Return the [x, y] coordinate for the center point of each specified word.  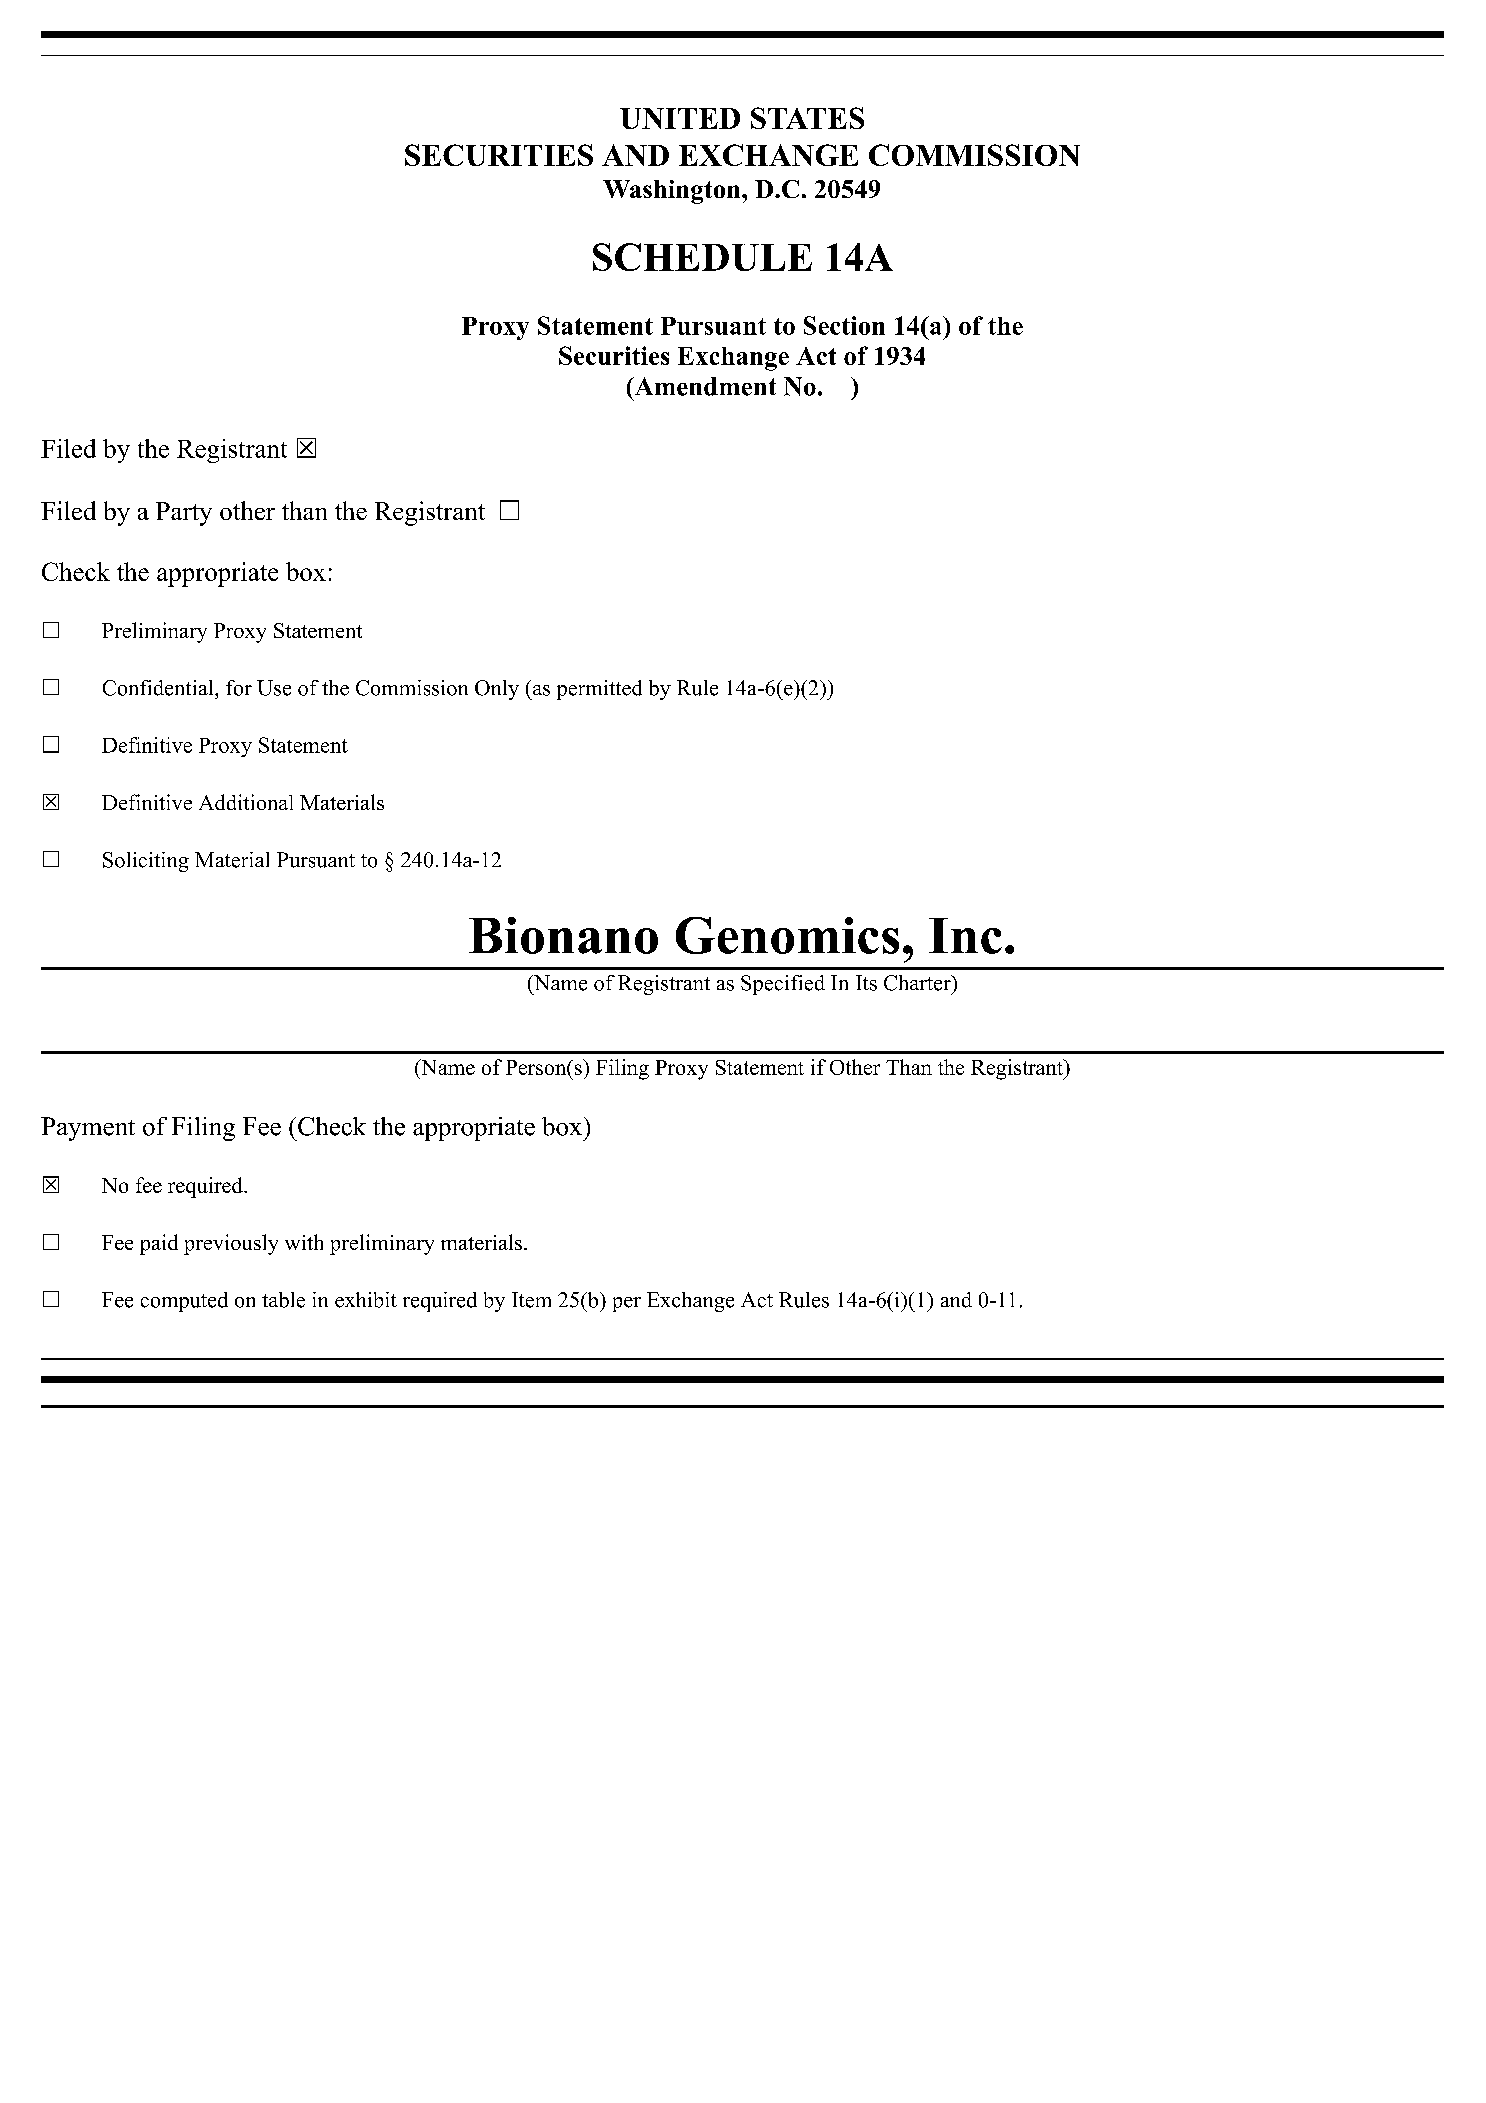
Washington [673, 192]
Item [531, 1300]
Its [866, 983]
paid [159, 1244]
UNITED [680, 118]
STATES [807, 118]
